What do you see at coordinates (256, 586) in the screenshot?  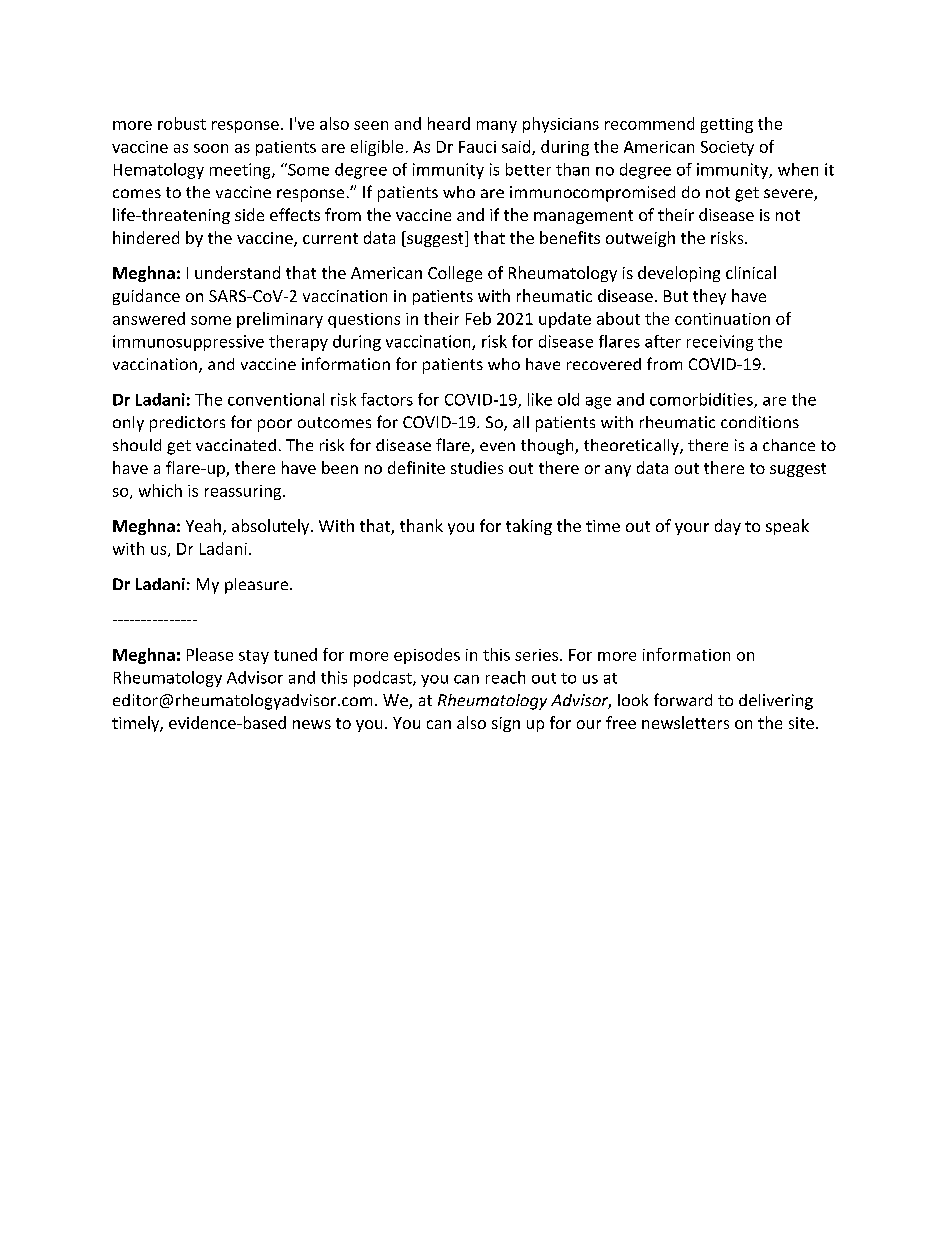 I see `pleasure` at bounding box center [256, 586].
